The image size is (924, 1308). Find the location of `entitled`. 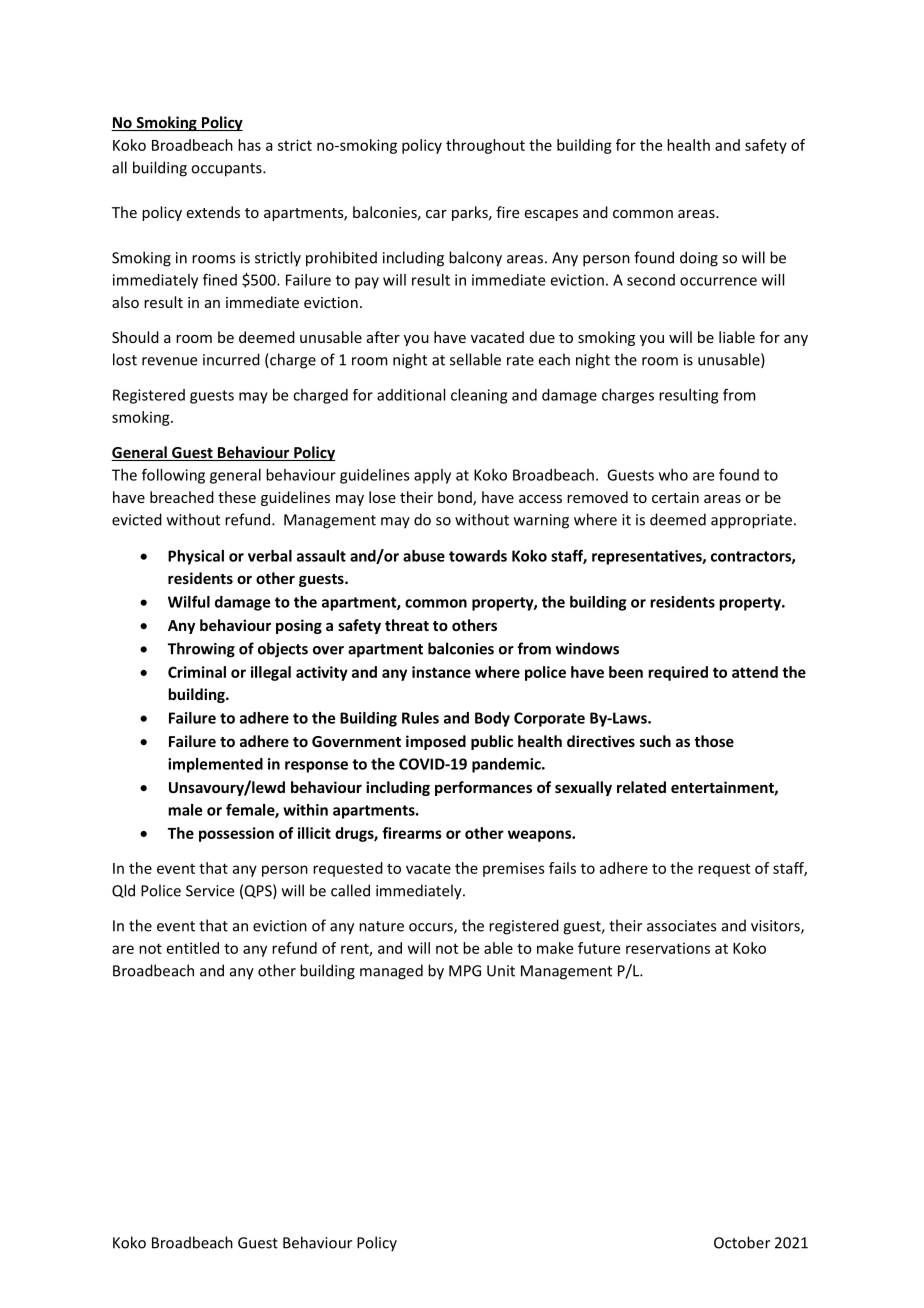

entitled is located at coordinates (193, 948).
